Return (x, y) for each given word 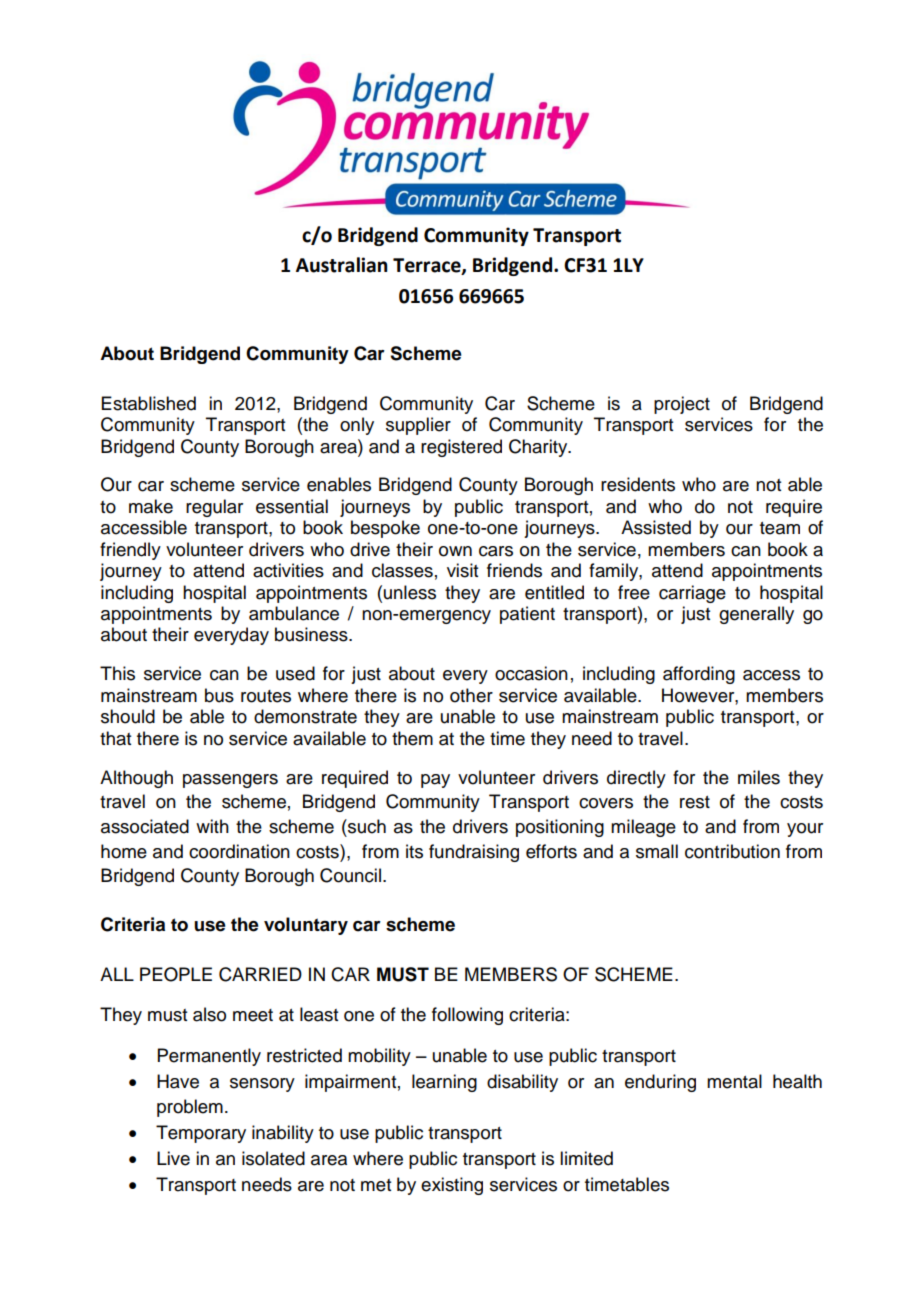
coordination (239, 851)
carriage (692, 594)
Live (173, 1158)
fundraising (474, 853)
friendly (130, 551)
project (682, 405)
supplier (418, 426)
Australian (341, 265)
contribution (732, 851)
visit (462, 570)
